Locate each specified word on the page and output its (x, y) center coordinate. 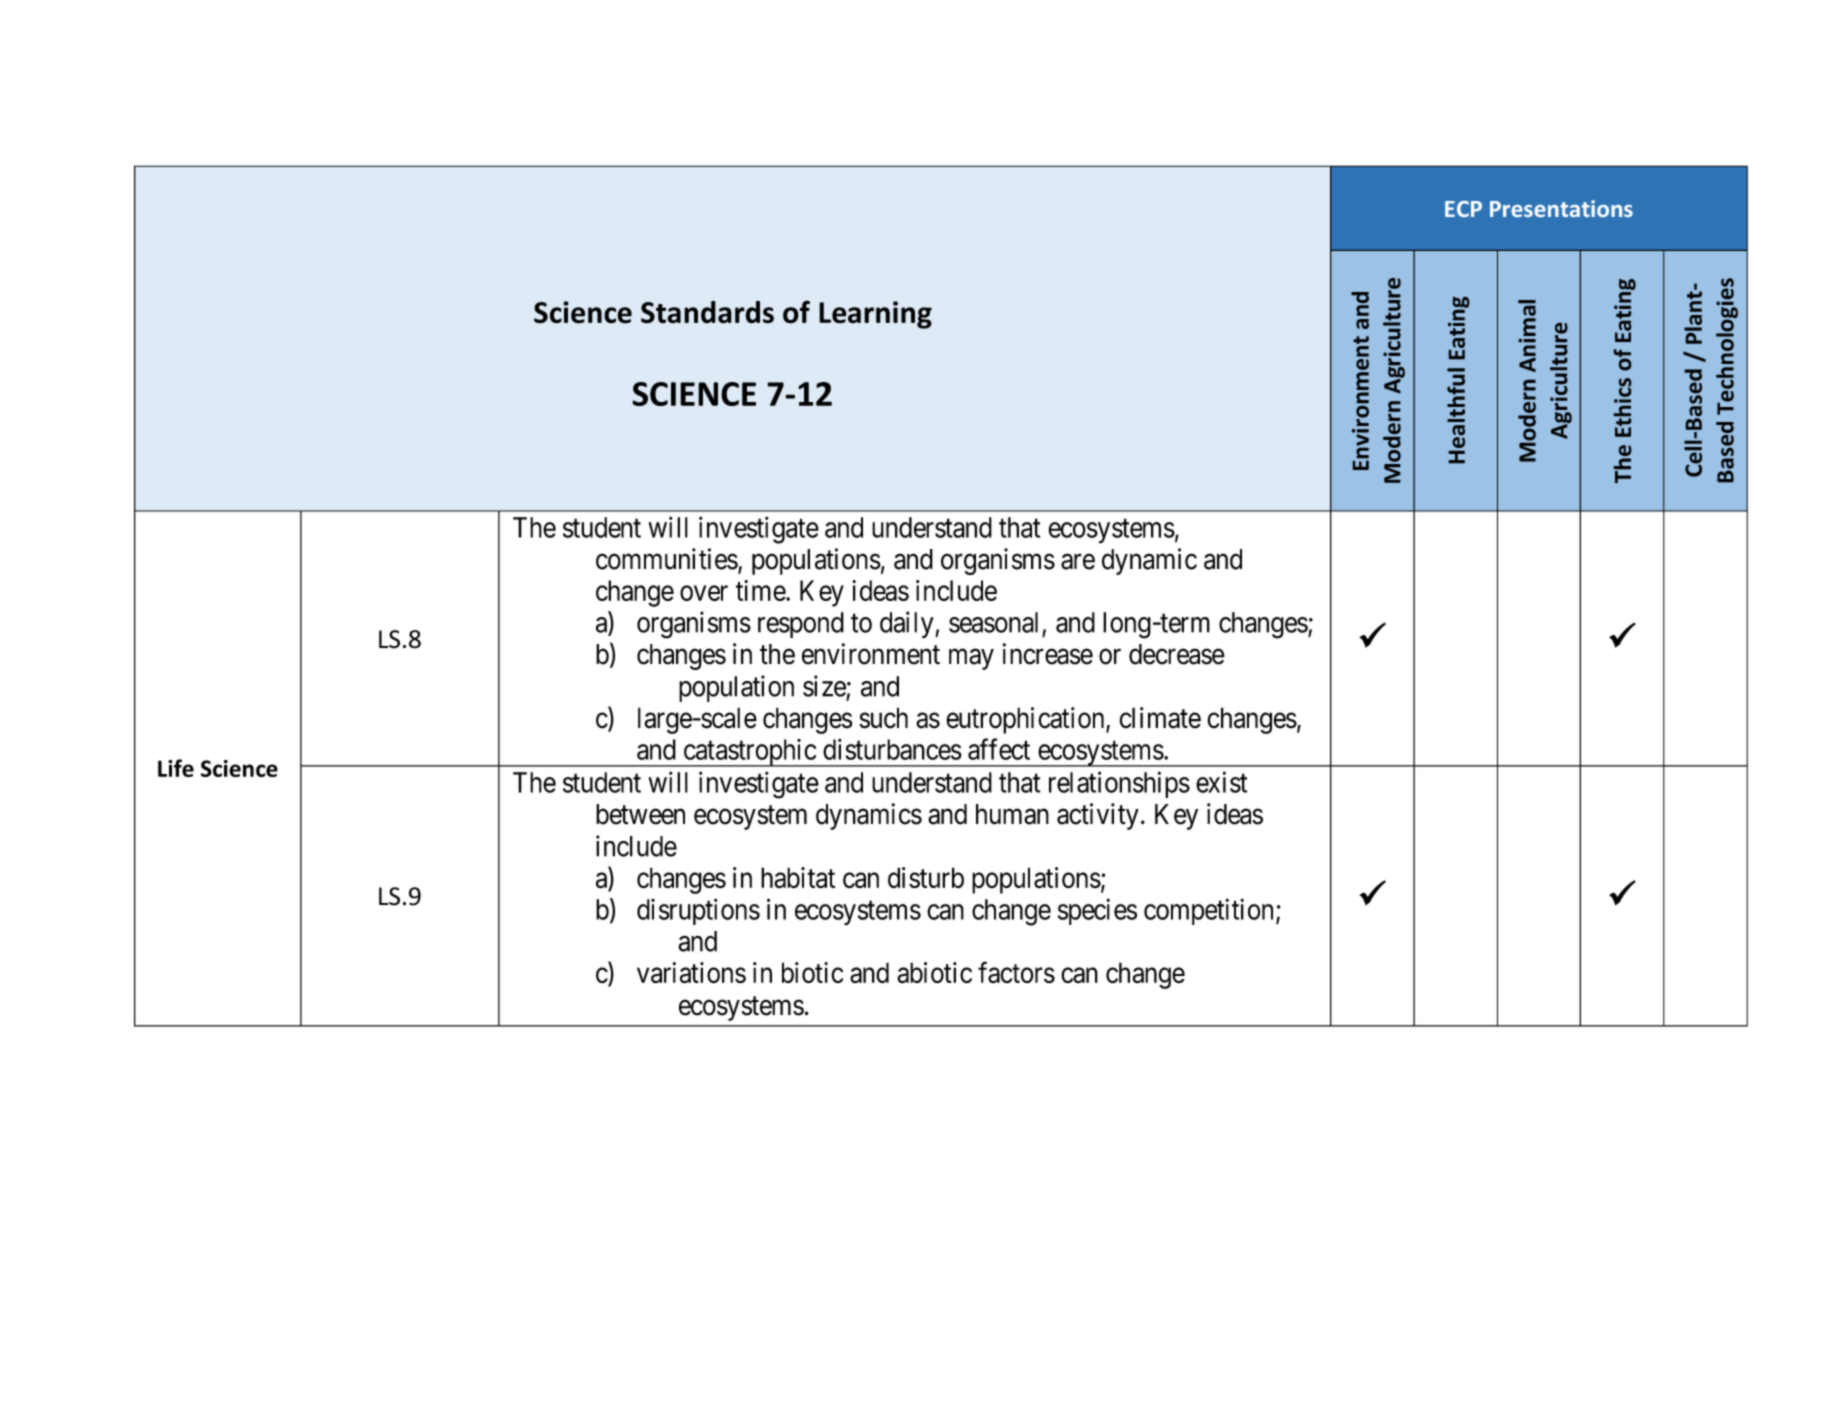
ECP (1463, 209)
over (704, 593)
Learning (875, 315)
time (761, 590)
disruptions (698, 911)
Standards (707, 312)
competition (1208, 911)
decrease (1177, 654)
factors (1016, 972)
